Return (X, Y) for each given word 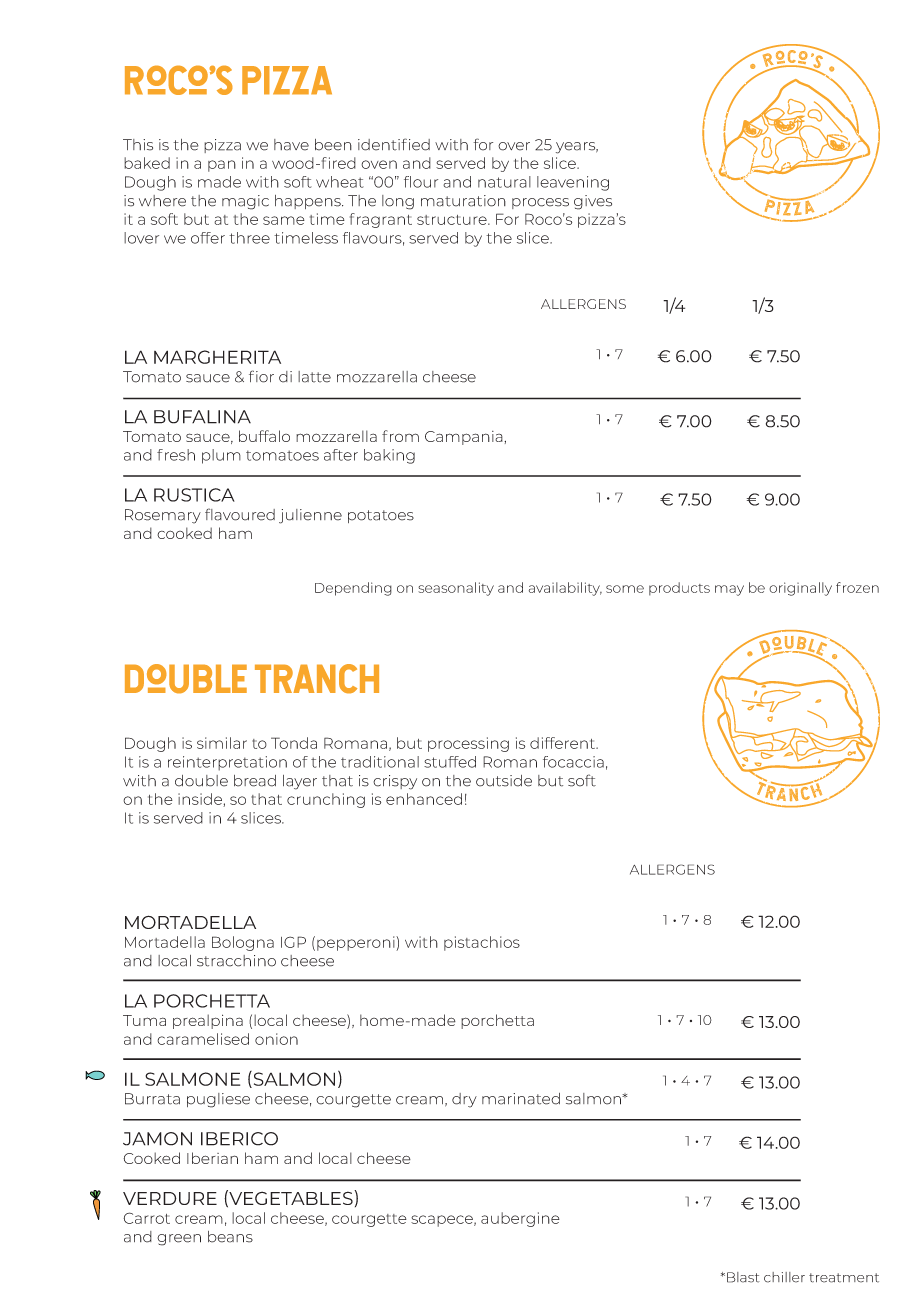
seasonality (456, 589)
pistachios (482, 943)
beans (230, 1237)
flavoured (240, 514)
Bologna (243, 943)
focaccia (573, 762)
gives (593, 202)
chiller (784, 1277)
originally (800, 589)
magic (245, 202)
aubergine (520, 1219)
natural (504, 182)
